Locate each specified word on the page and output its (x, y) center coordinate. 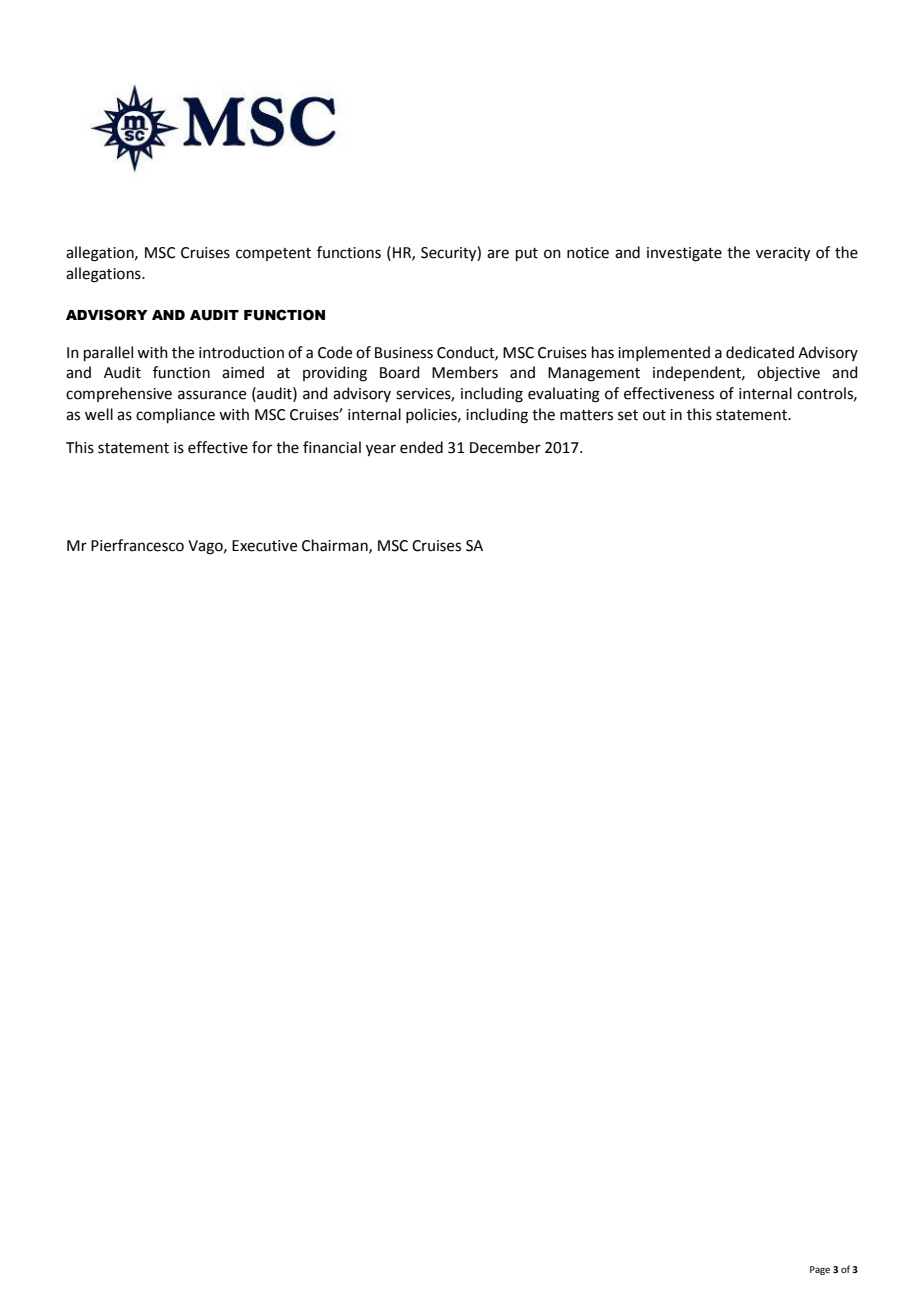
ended (421, 447)
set (628, 415)
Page (820, 1270)
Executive (264, 546)
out (654, 415)
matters (586, 415)
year (381, 450)
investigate (684, 254)
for (262, 447)
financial (332, 447)
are (498, 254)
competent (273, 254)
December (505, 447)
